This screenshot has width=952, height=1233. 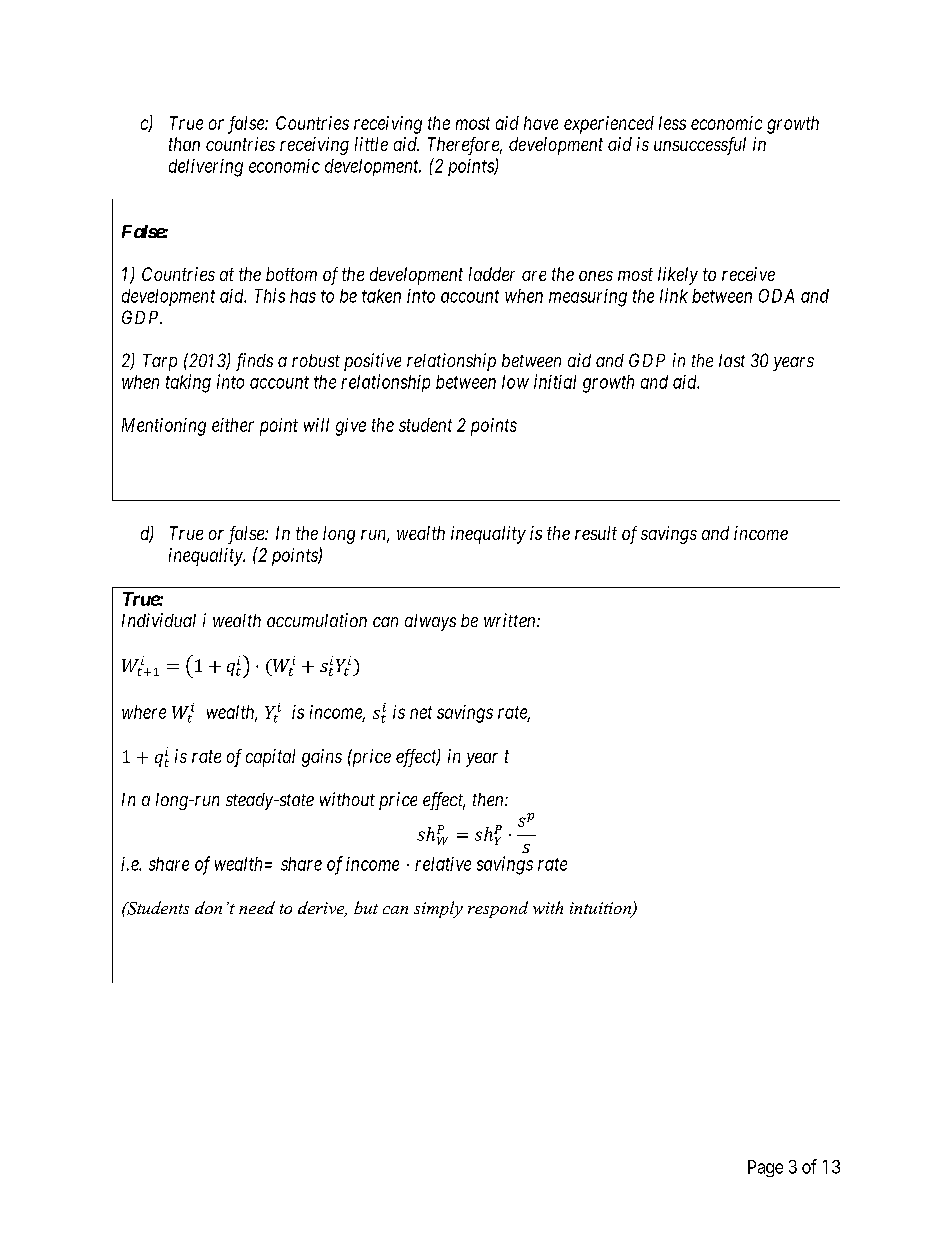 I want to click on Page, so click(x=765, y=1168).
